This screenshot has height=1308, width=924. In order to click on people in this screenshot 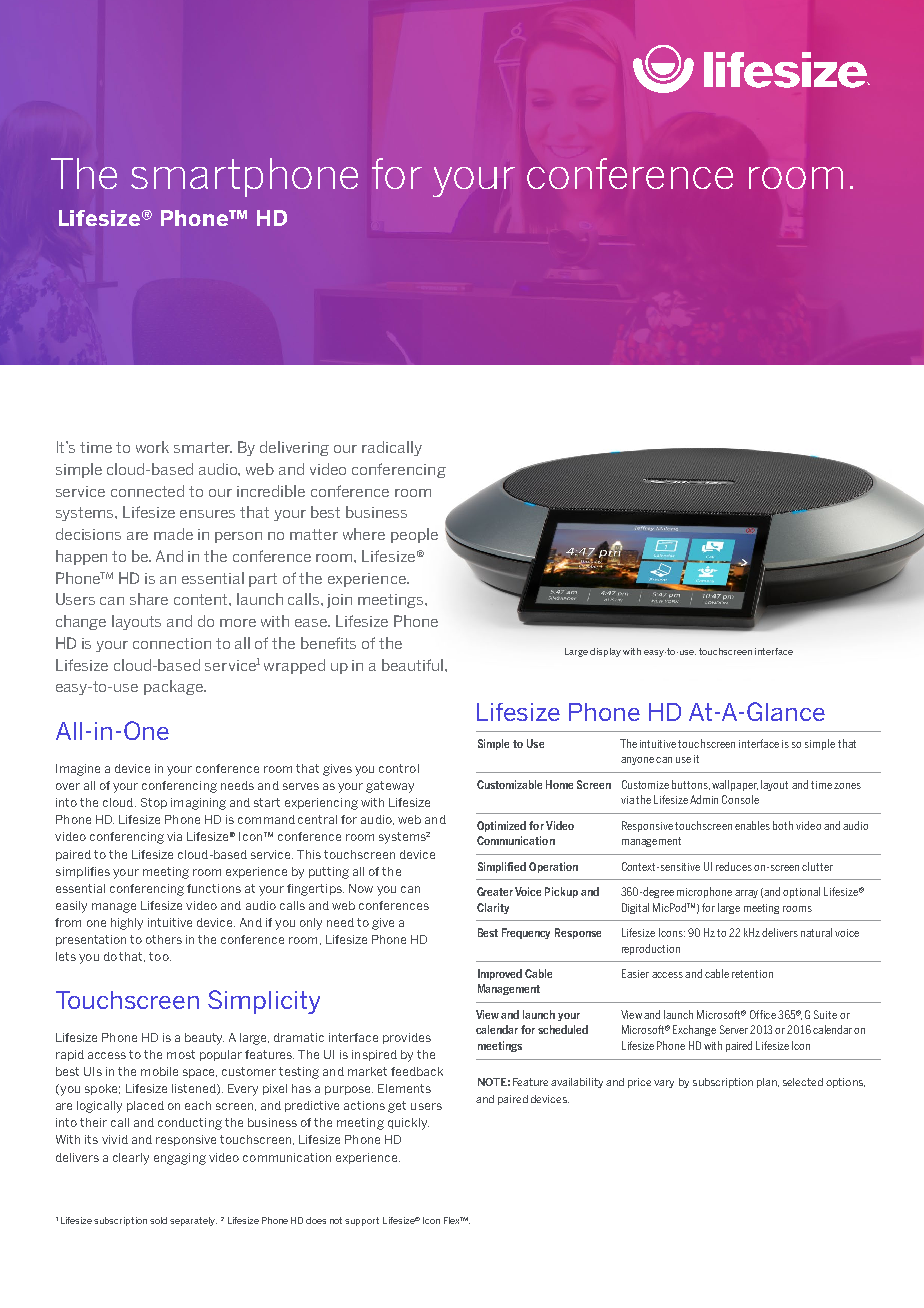, I will do `click(414, 535)`.
